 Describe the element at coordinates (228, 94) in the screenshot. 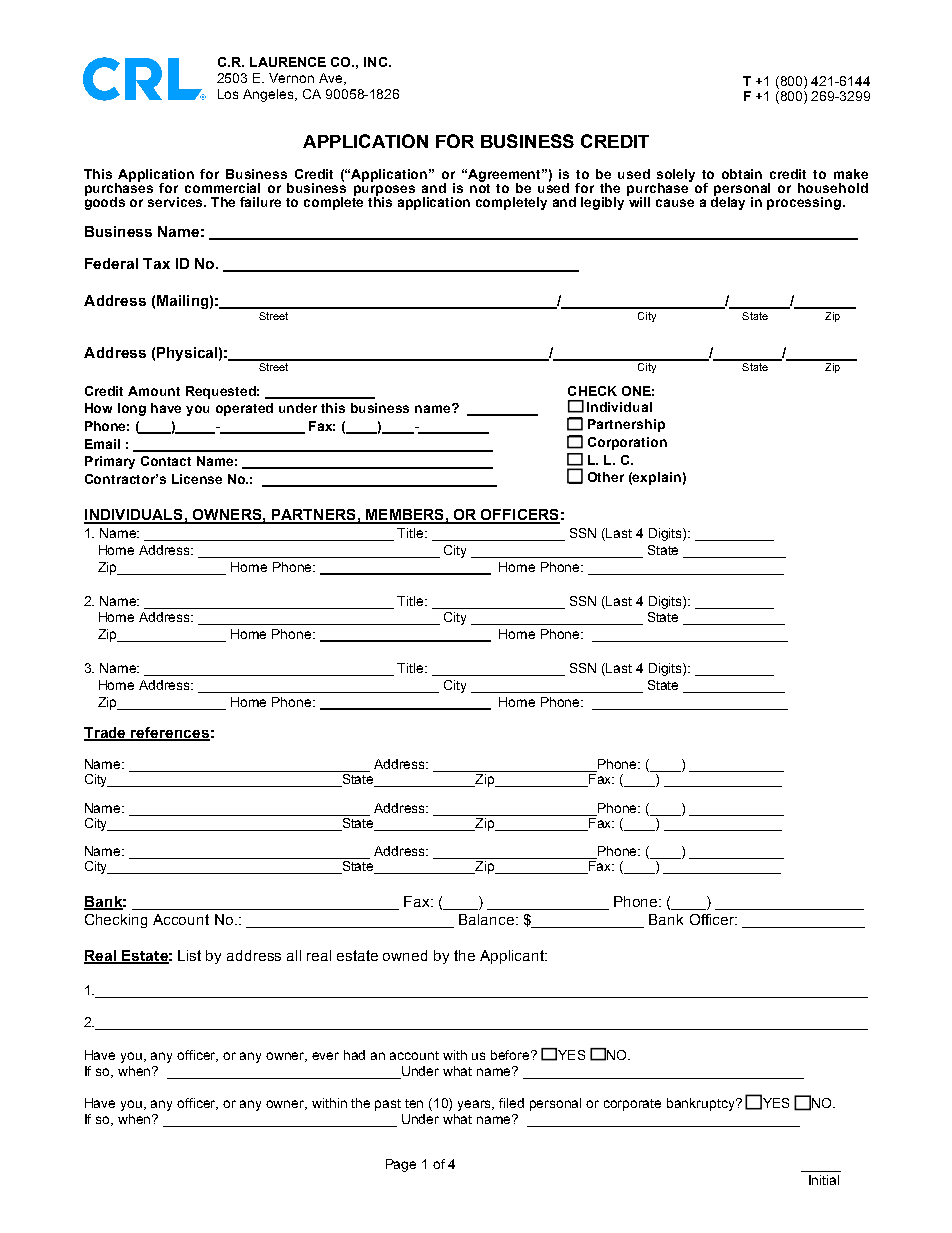

I see `Los` at that location.
